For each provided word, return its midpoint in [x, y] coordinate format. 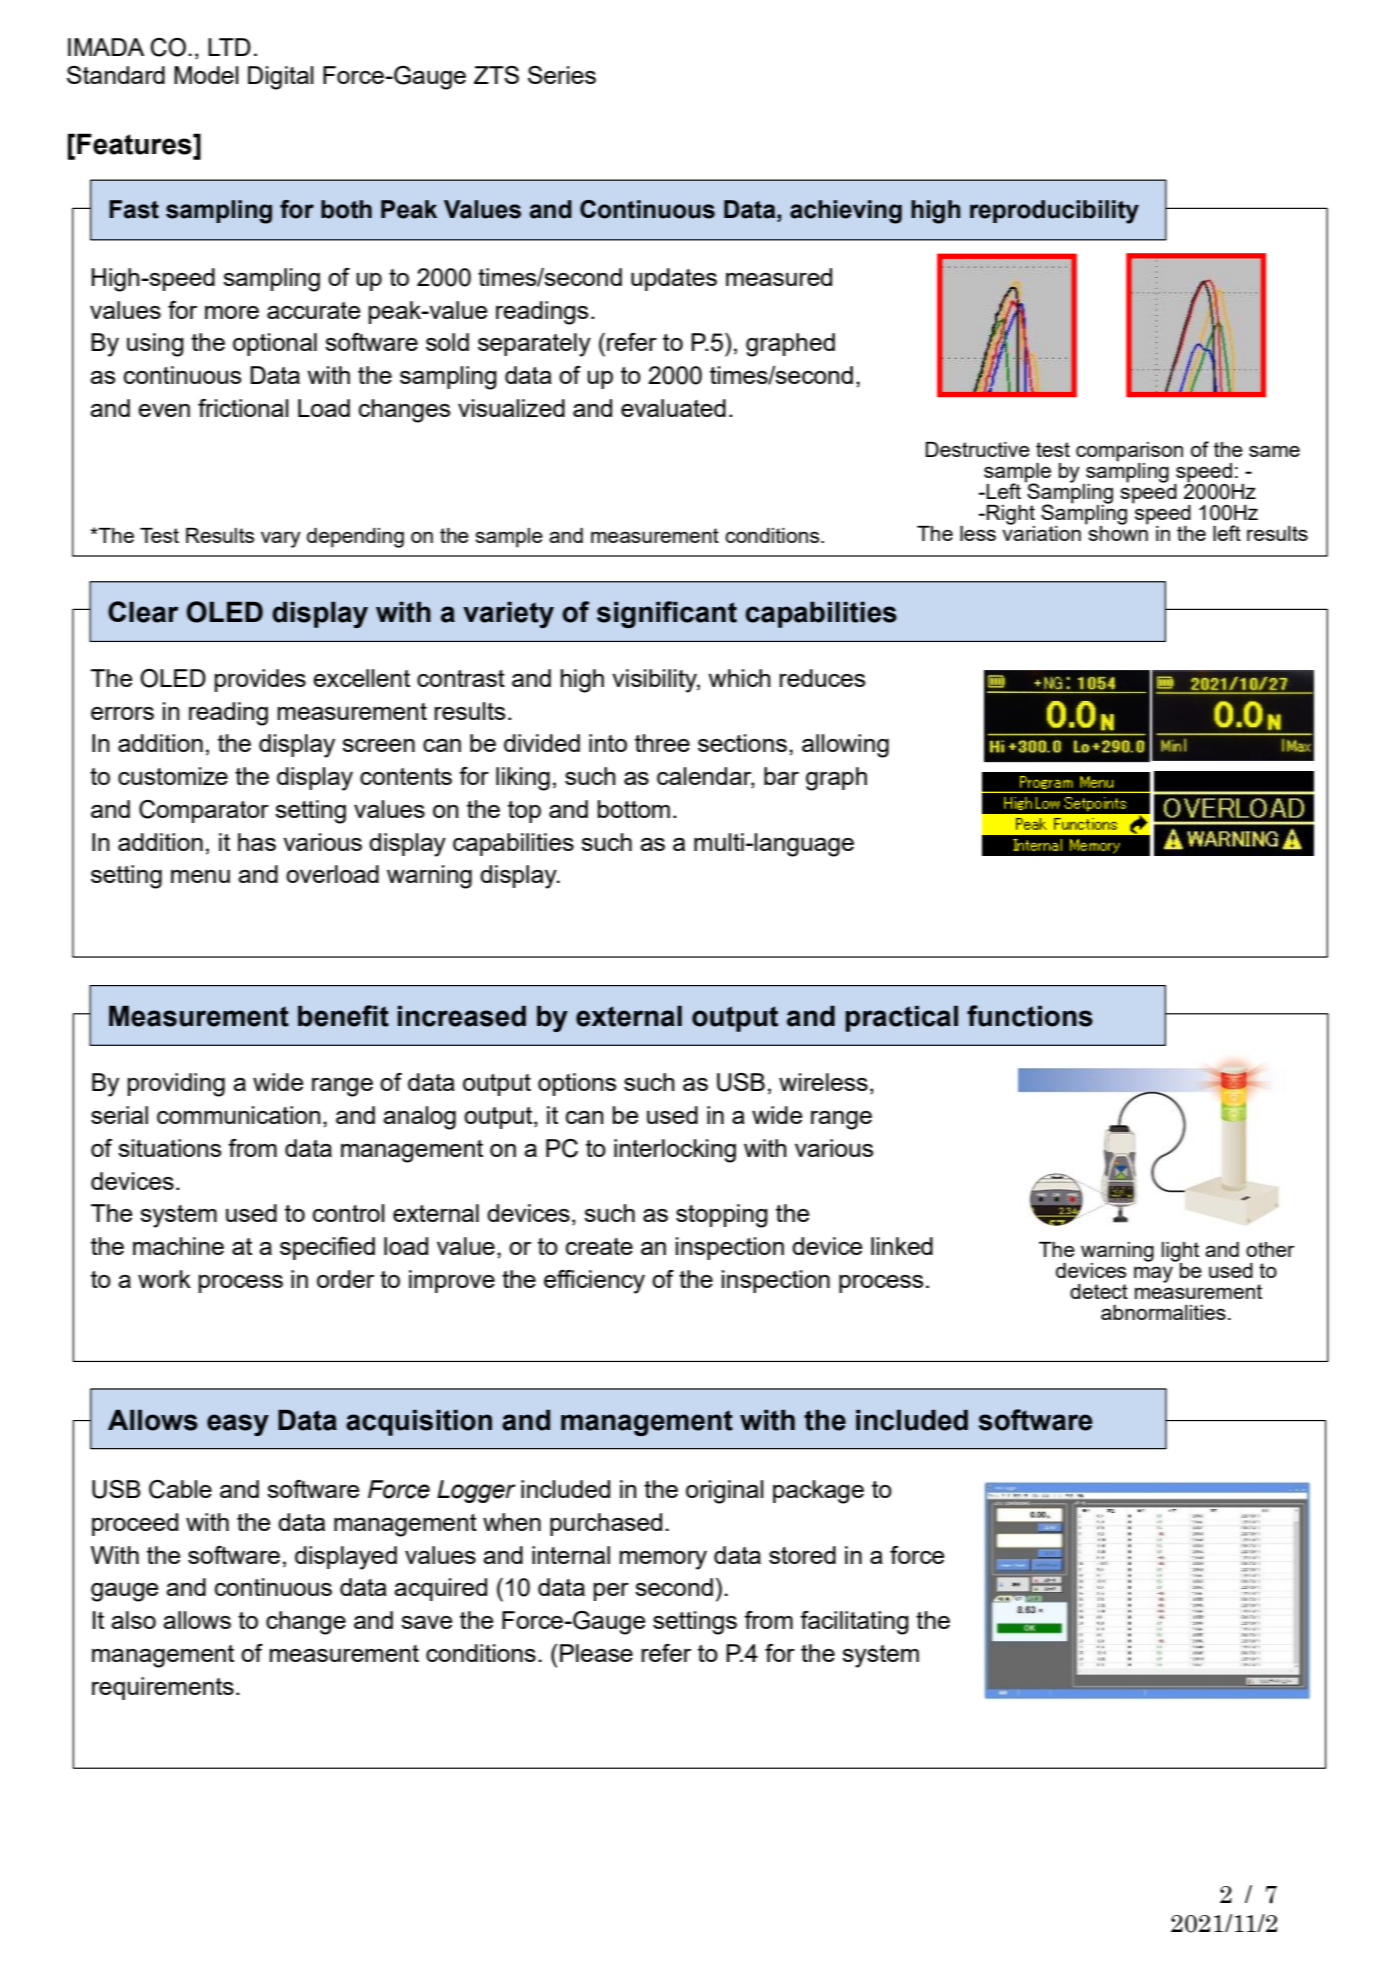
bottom [634, 809]
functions [1030, 1016]
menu [200, 876]
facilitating [854, 1623]
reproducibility [1054, 212]
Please [596, 1653]
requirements [163, 1688]
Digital [281, 78]
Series [562, 75]
